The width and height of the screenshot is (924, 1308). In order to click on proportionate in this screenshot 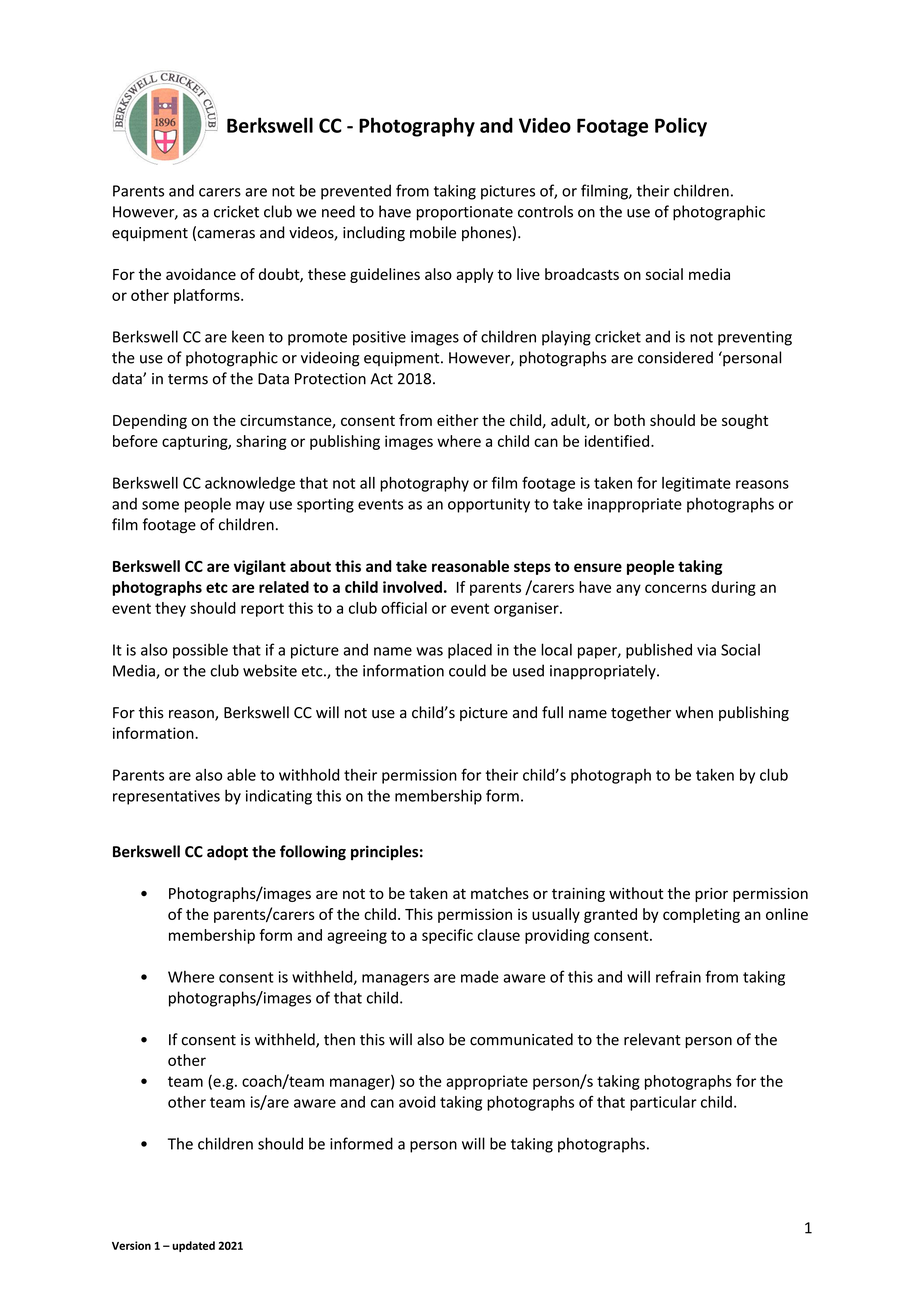, I will do `click(465, 213)`.
